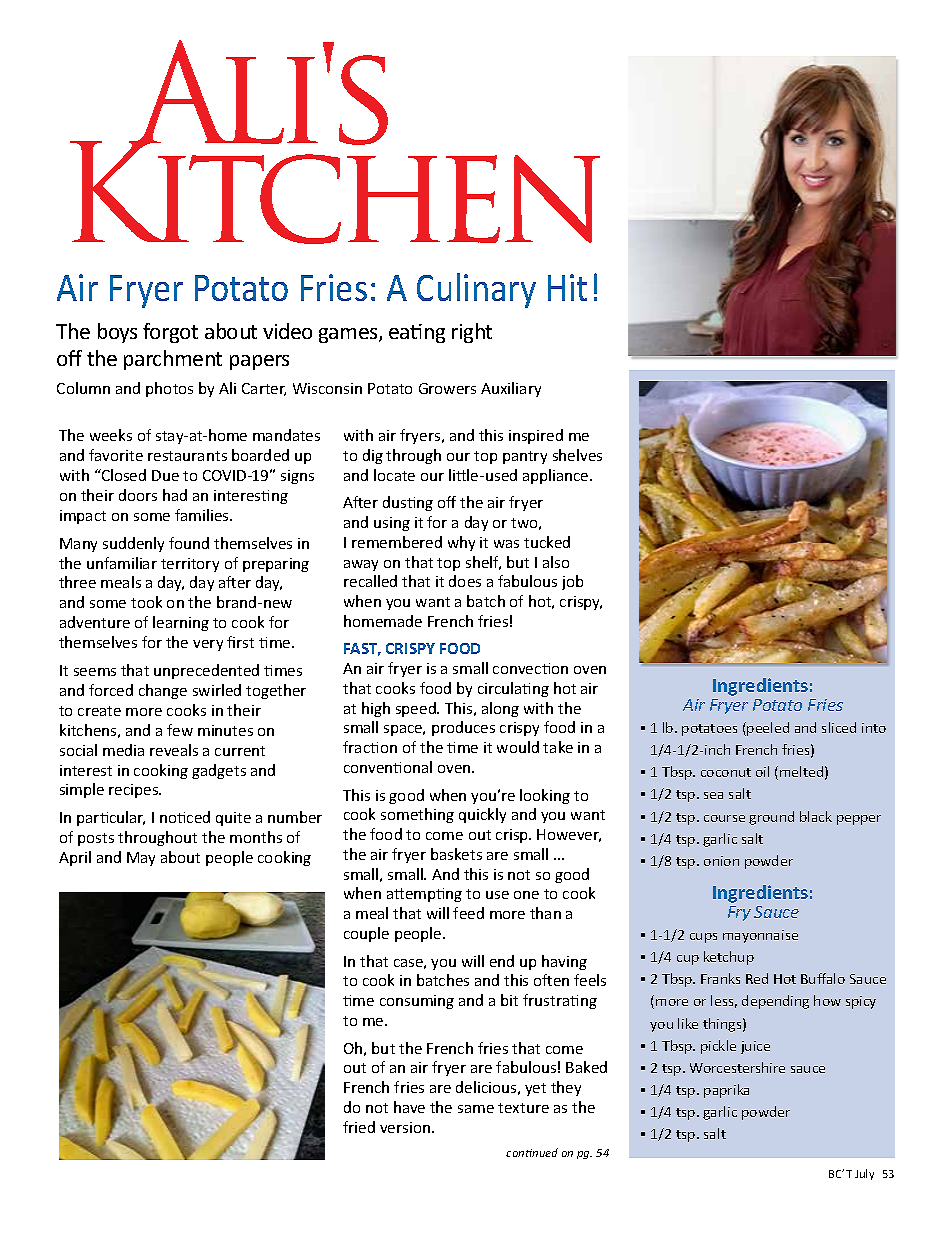 The width and height of the screenshot is (952, 1237). I want to click on continued, so click(532, 1152).
